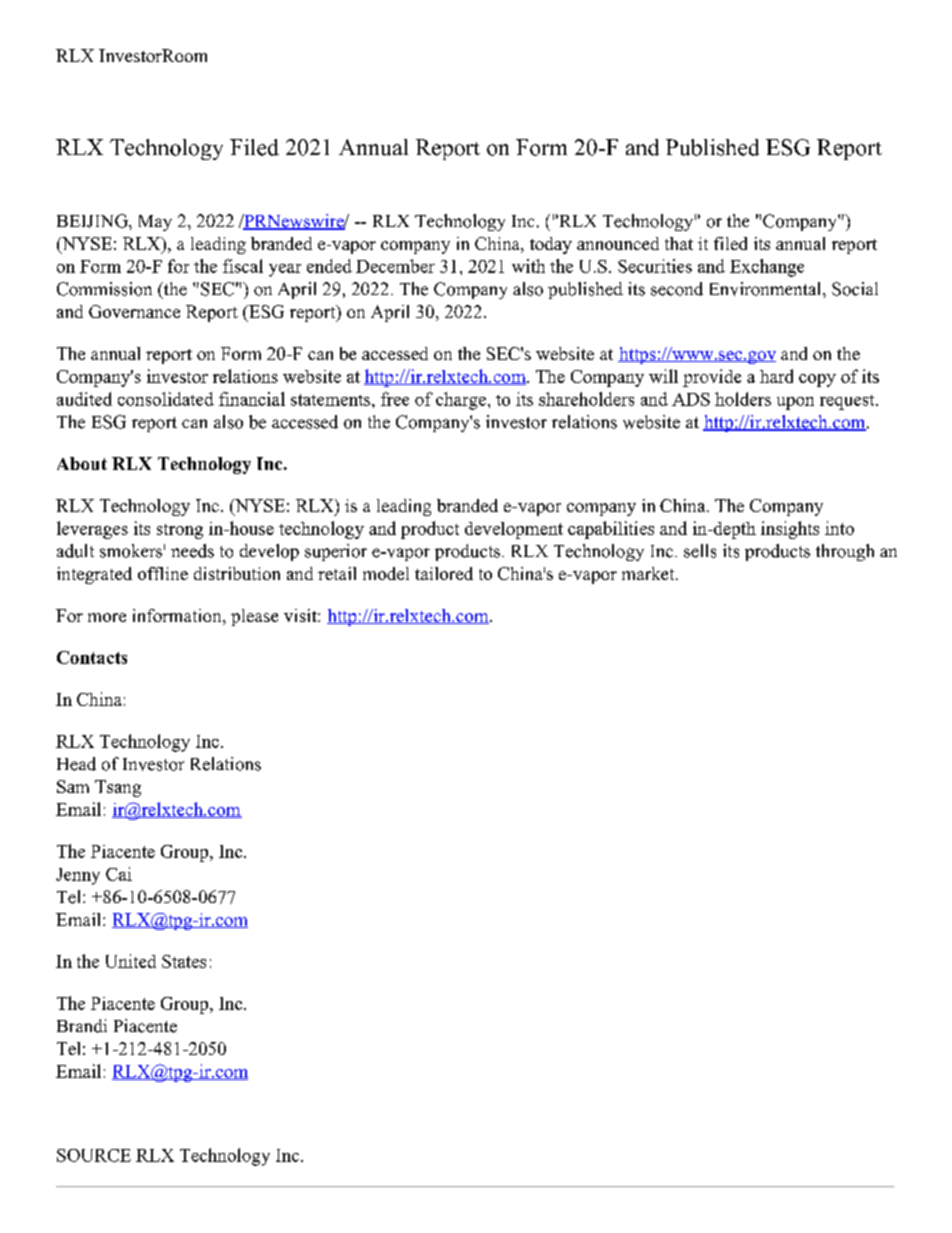 Image resolution: width=952 pixels, height=1233 pixels. I want to click on Exchange, so click(767, 268).
